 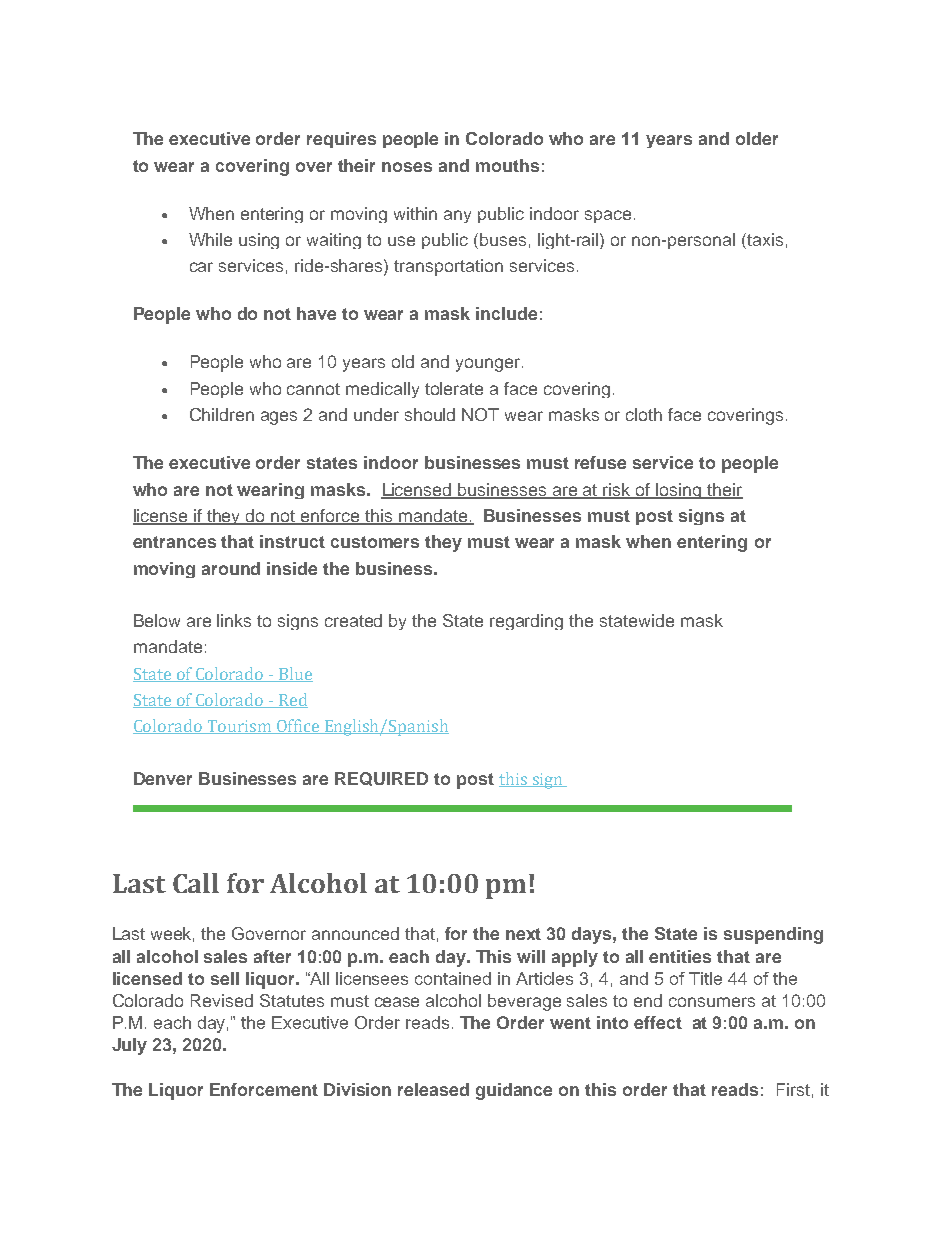 What do you see at coordinates (773, 935) in the document?
I see `suspending` at bounding box center [773, 935].
